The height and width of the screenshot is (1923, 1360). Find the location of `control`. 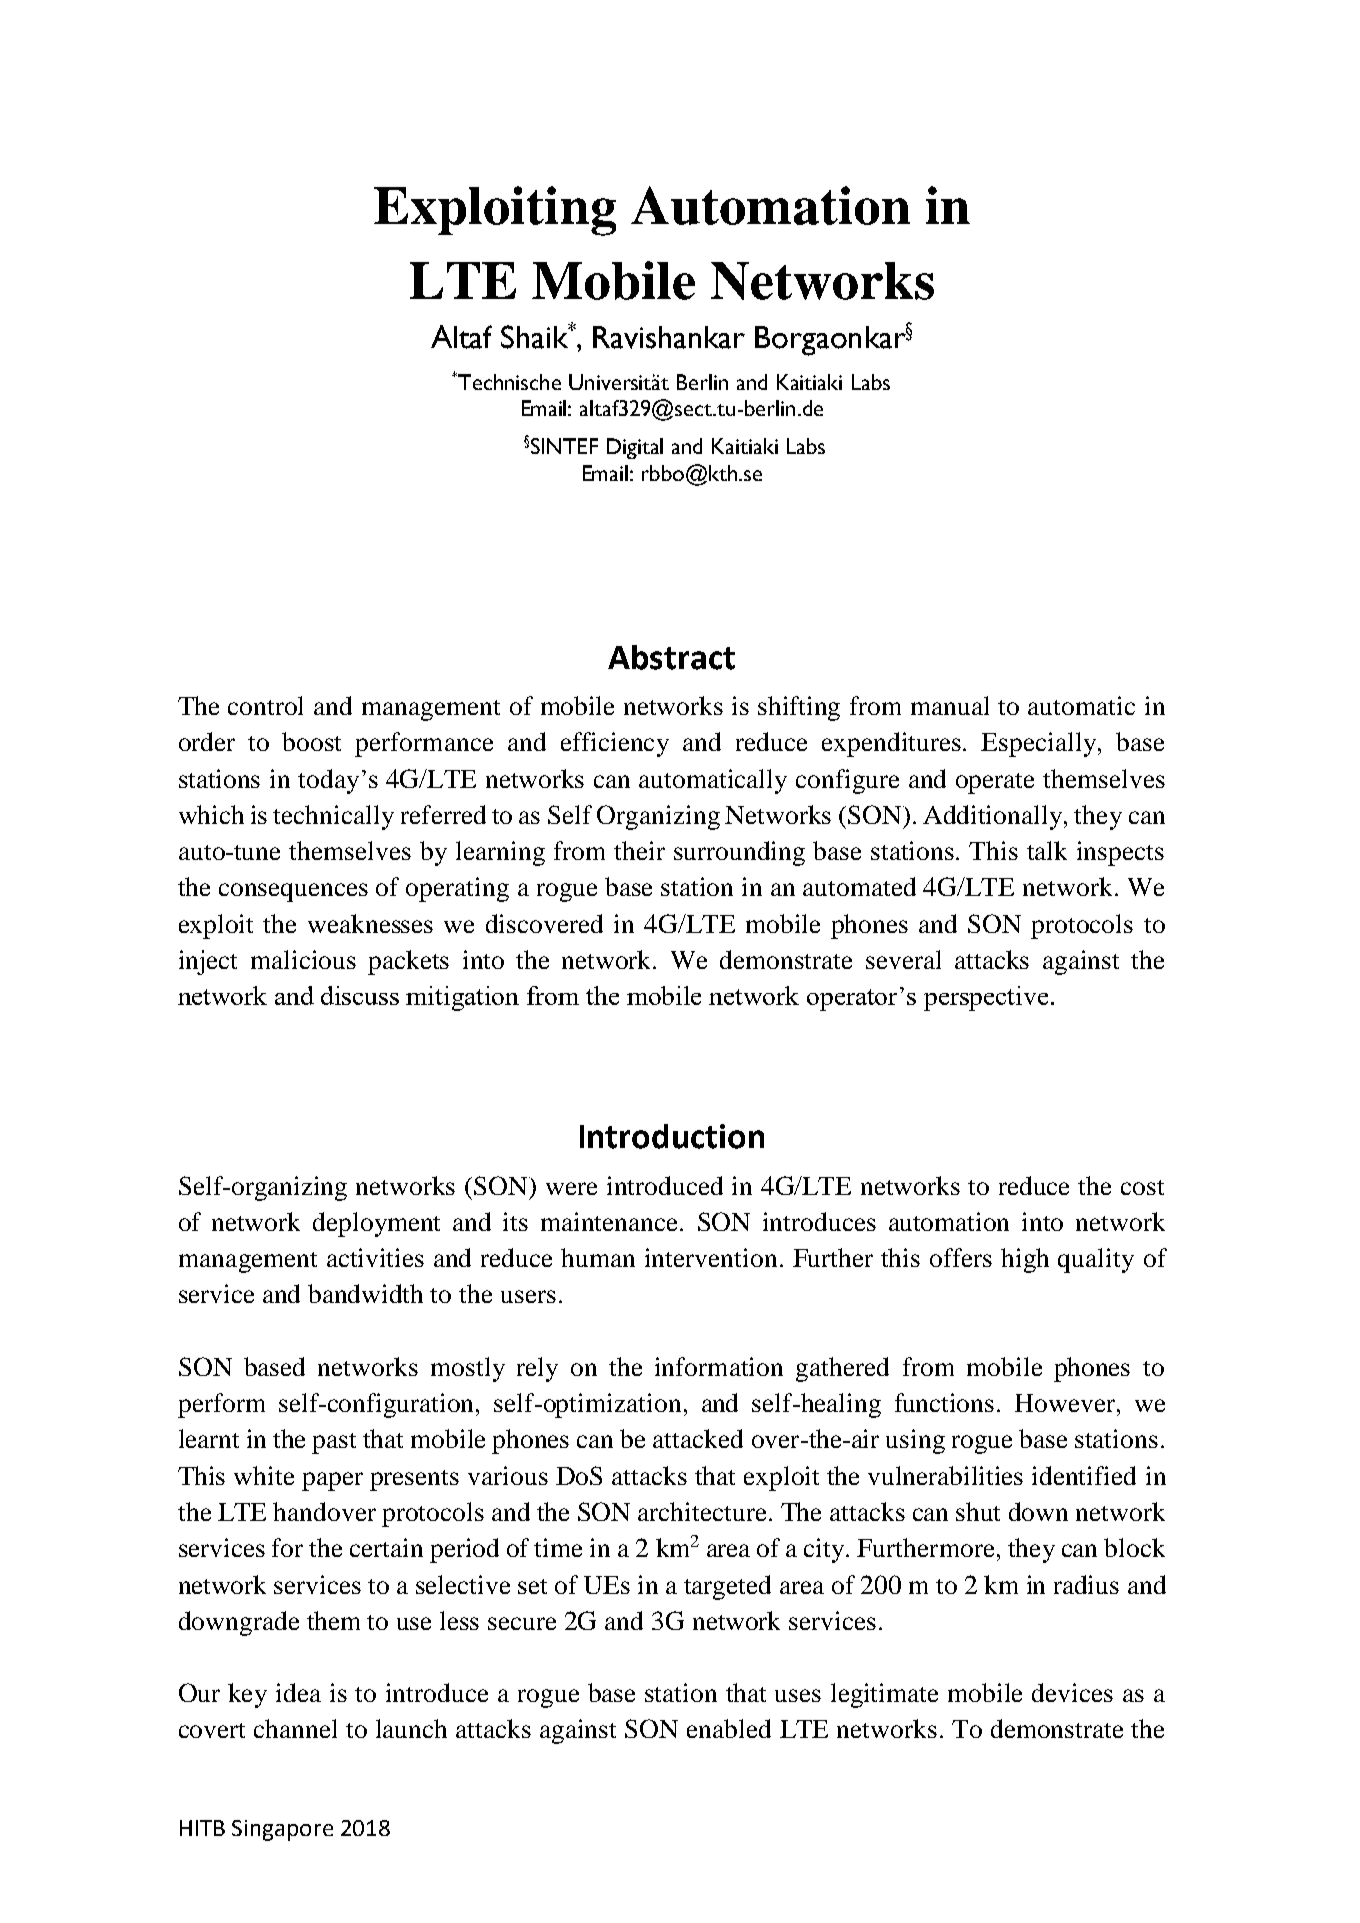

control is located at coordinates (265, 705).
